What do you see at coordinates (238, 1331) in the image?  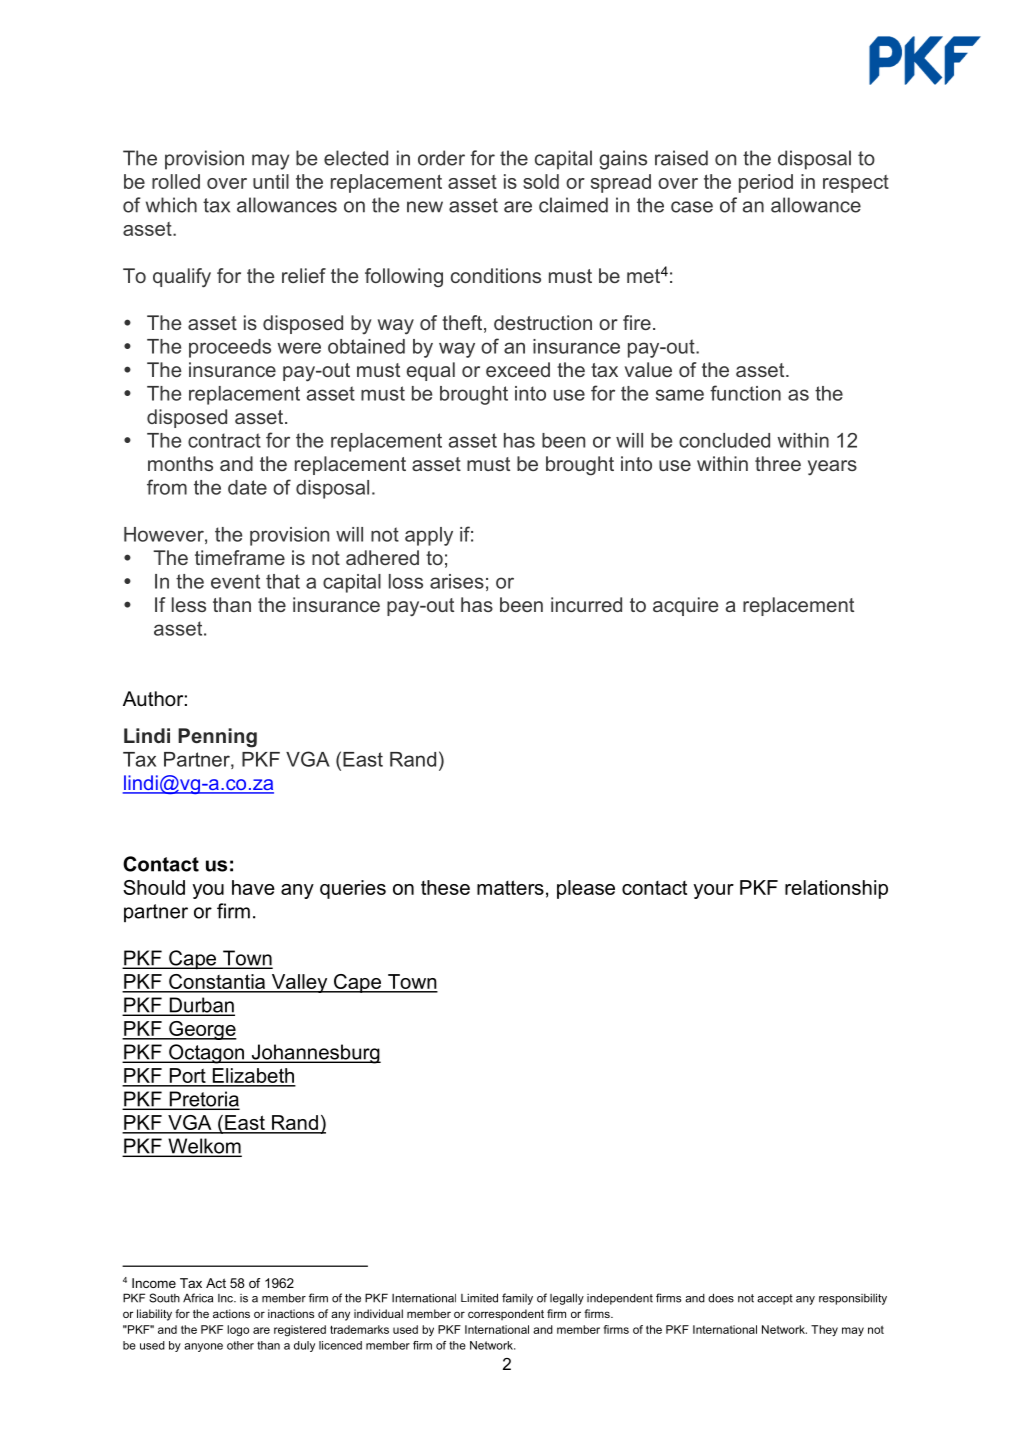 I see `logo` at bounding box center [238, 1331].
